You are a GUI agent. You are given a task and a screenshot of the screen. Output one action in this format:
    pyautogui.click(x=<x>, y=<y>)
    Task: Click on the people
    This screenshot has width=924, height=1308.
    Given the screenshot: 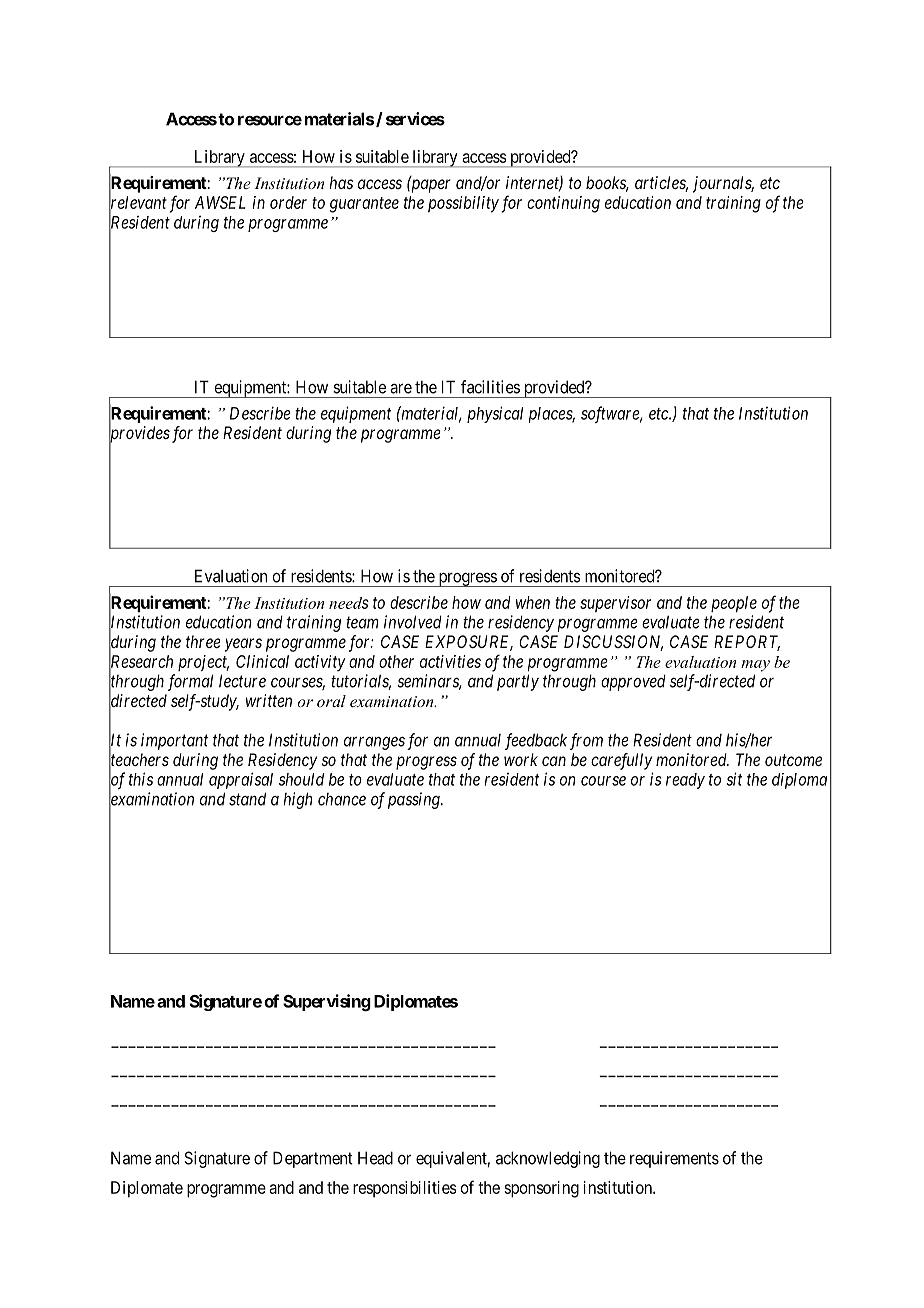 What is the action you would take?
    pyautogui.click(x=734, y=604)
